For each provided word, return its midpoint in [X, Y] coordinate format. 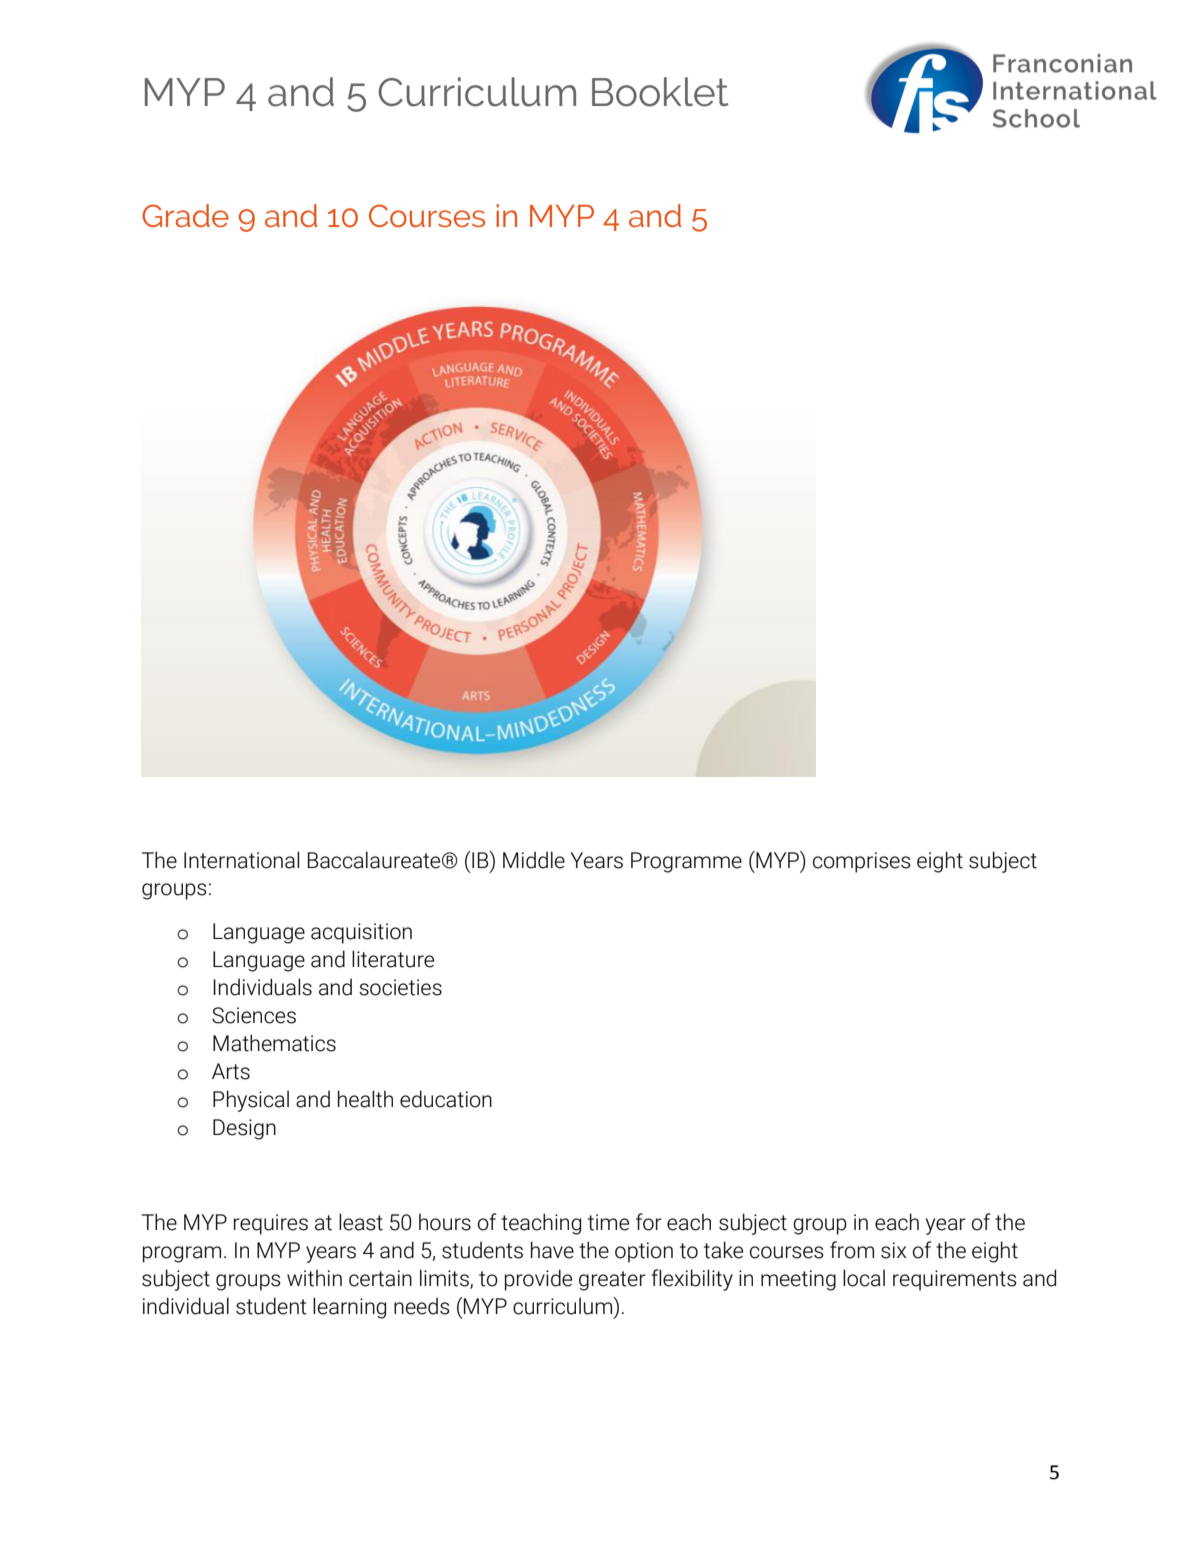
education [446, 1099]
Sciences [254, 1015]
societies [400, 987]
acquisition [361, 933]
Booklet [660, 92]
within [314, 1278]
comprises [862, 862]
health [365, 1099]
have [552, 1250]
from [852, 1250]
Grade [185, 215]
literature [393, 959]
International [241, 860]
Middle [534, 860]
